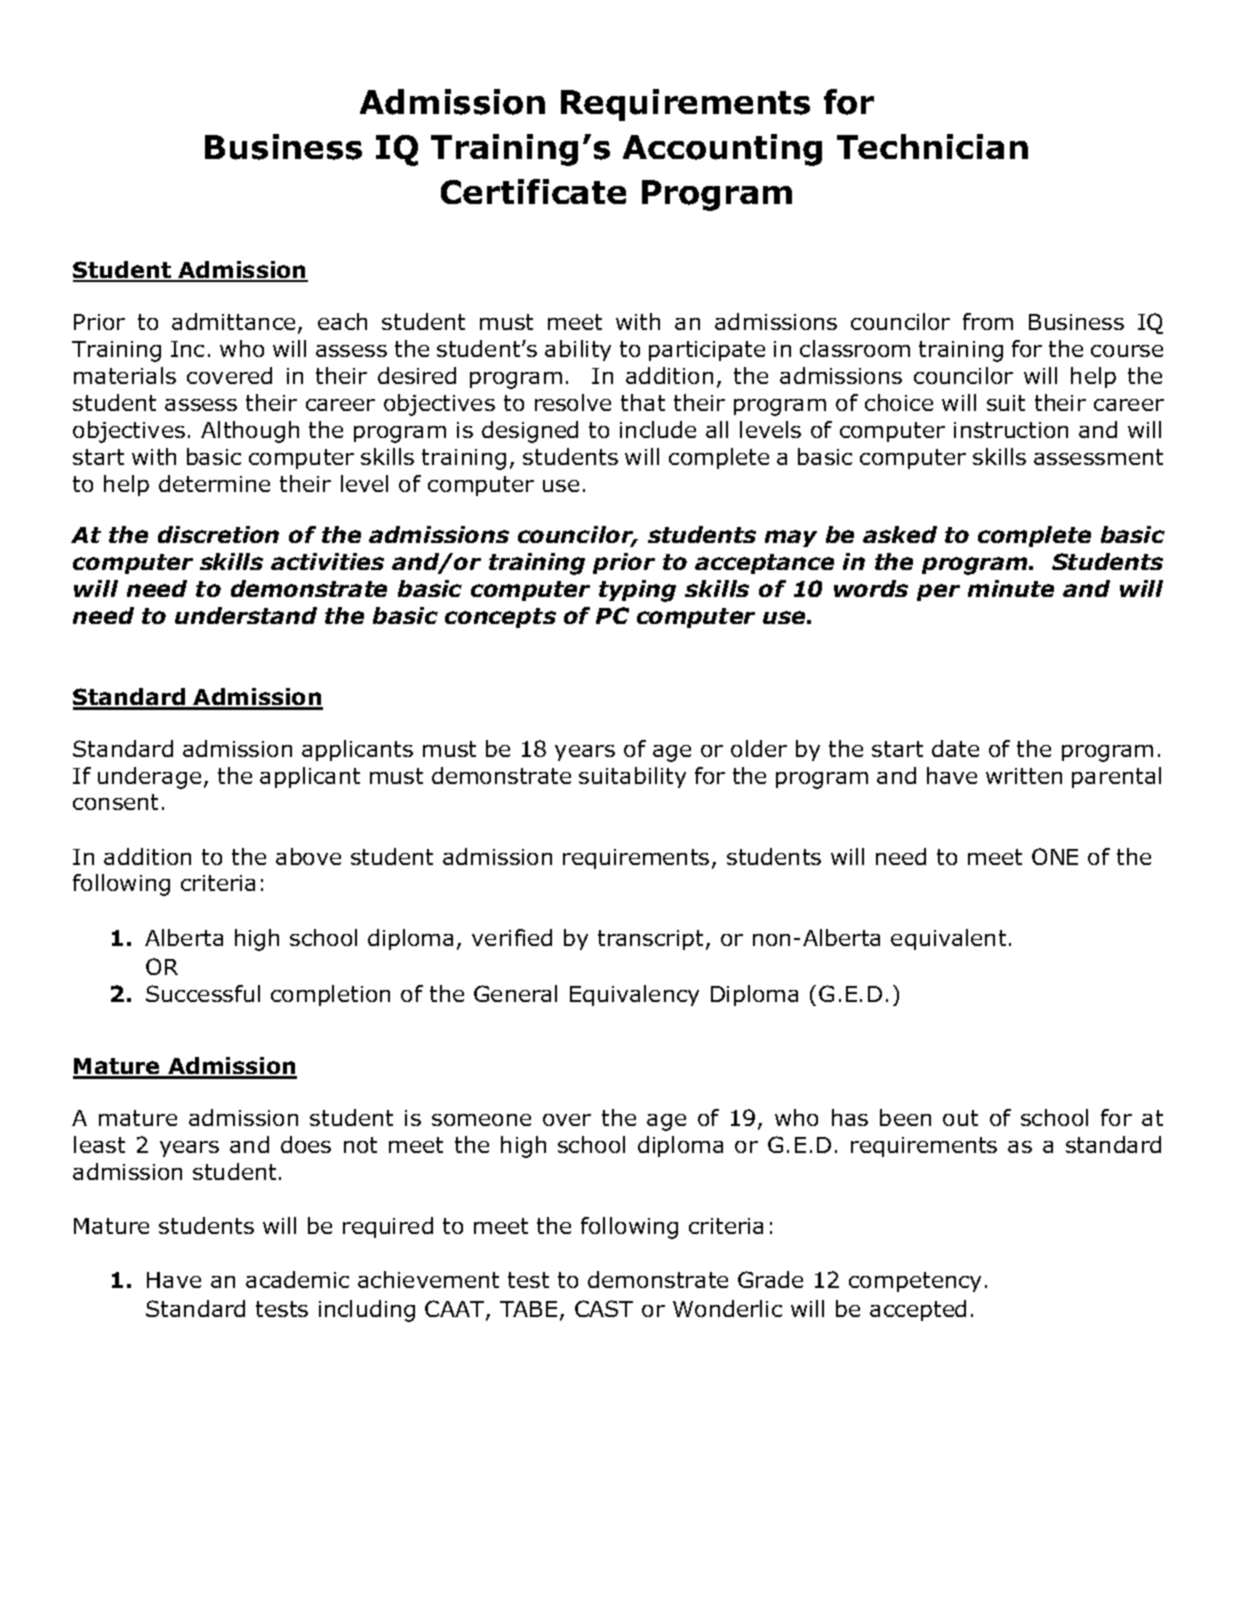  I want to click on CAST, so click(604, 1308).
